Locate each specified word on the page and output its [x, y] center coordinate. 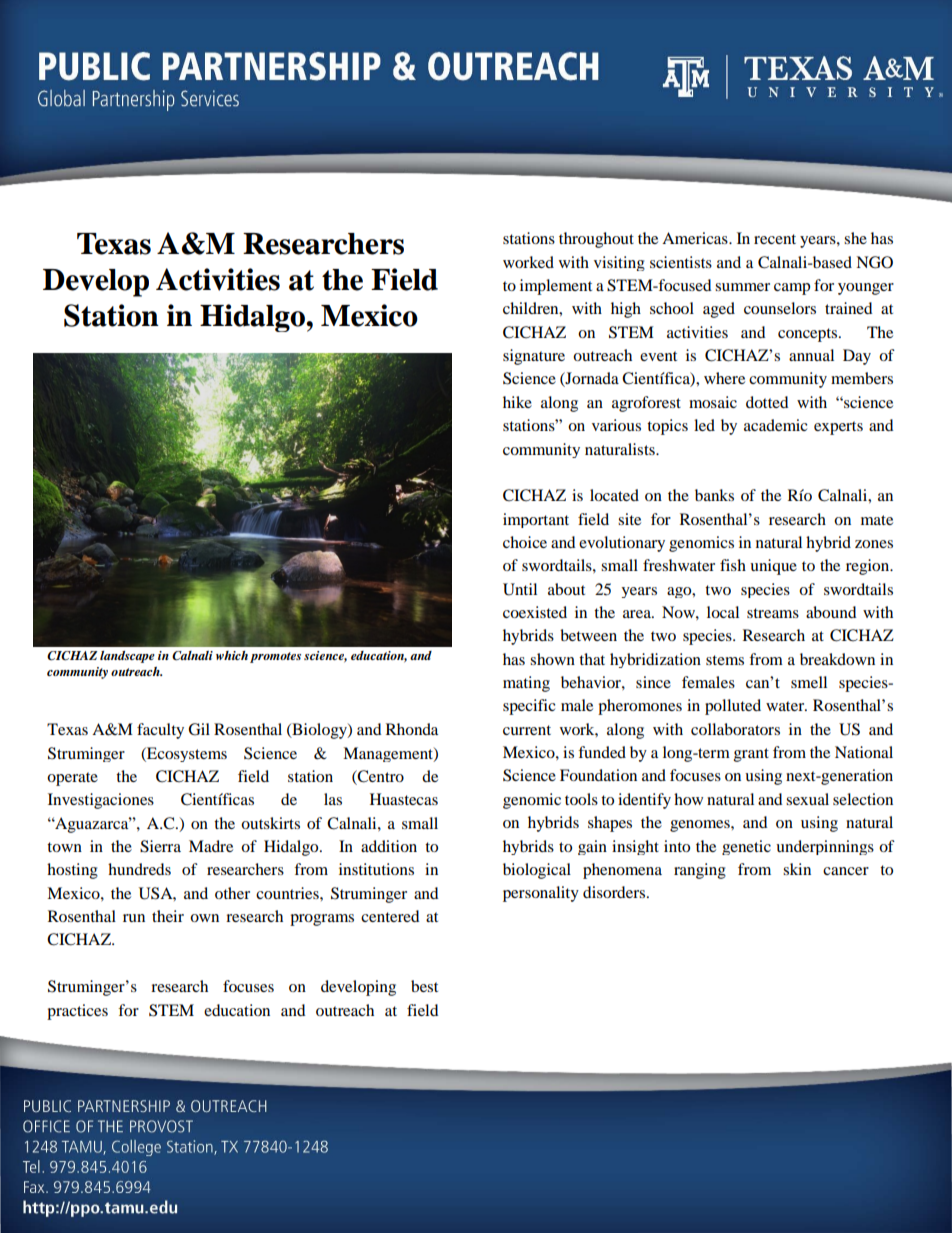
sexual [807, 799]
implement [556, 287]
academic [776, 425]
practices [77, 1012]
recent [775, 239]
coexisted [535, 612]
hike [517, 402]
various [616, 425]
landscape [127, 657]
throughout [596, 240]
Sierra [160, 846]
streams [773, 613]
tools [581, 799]
